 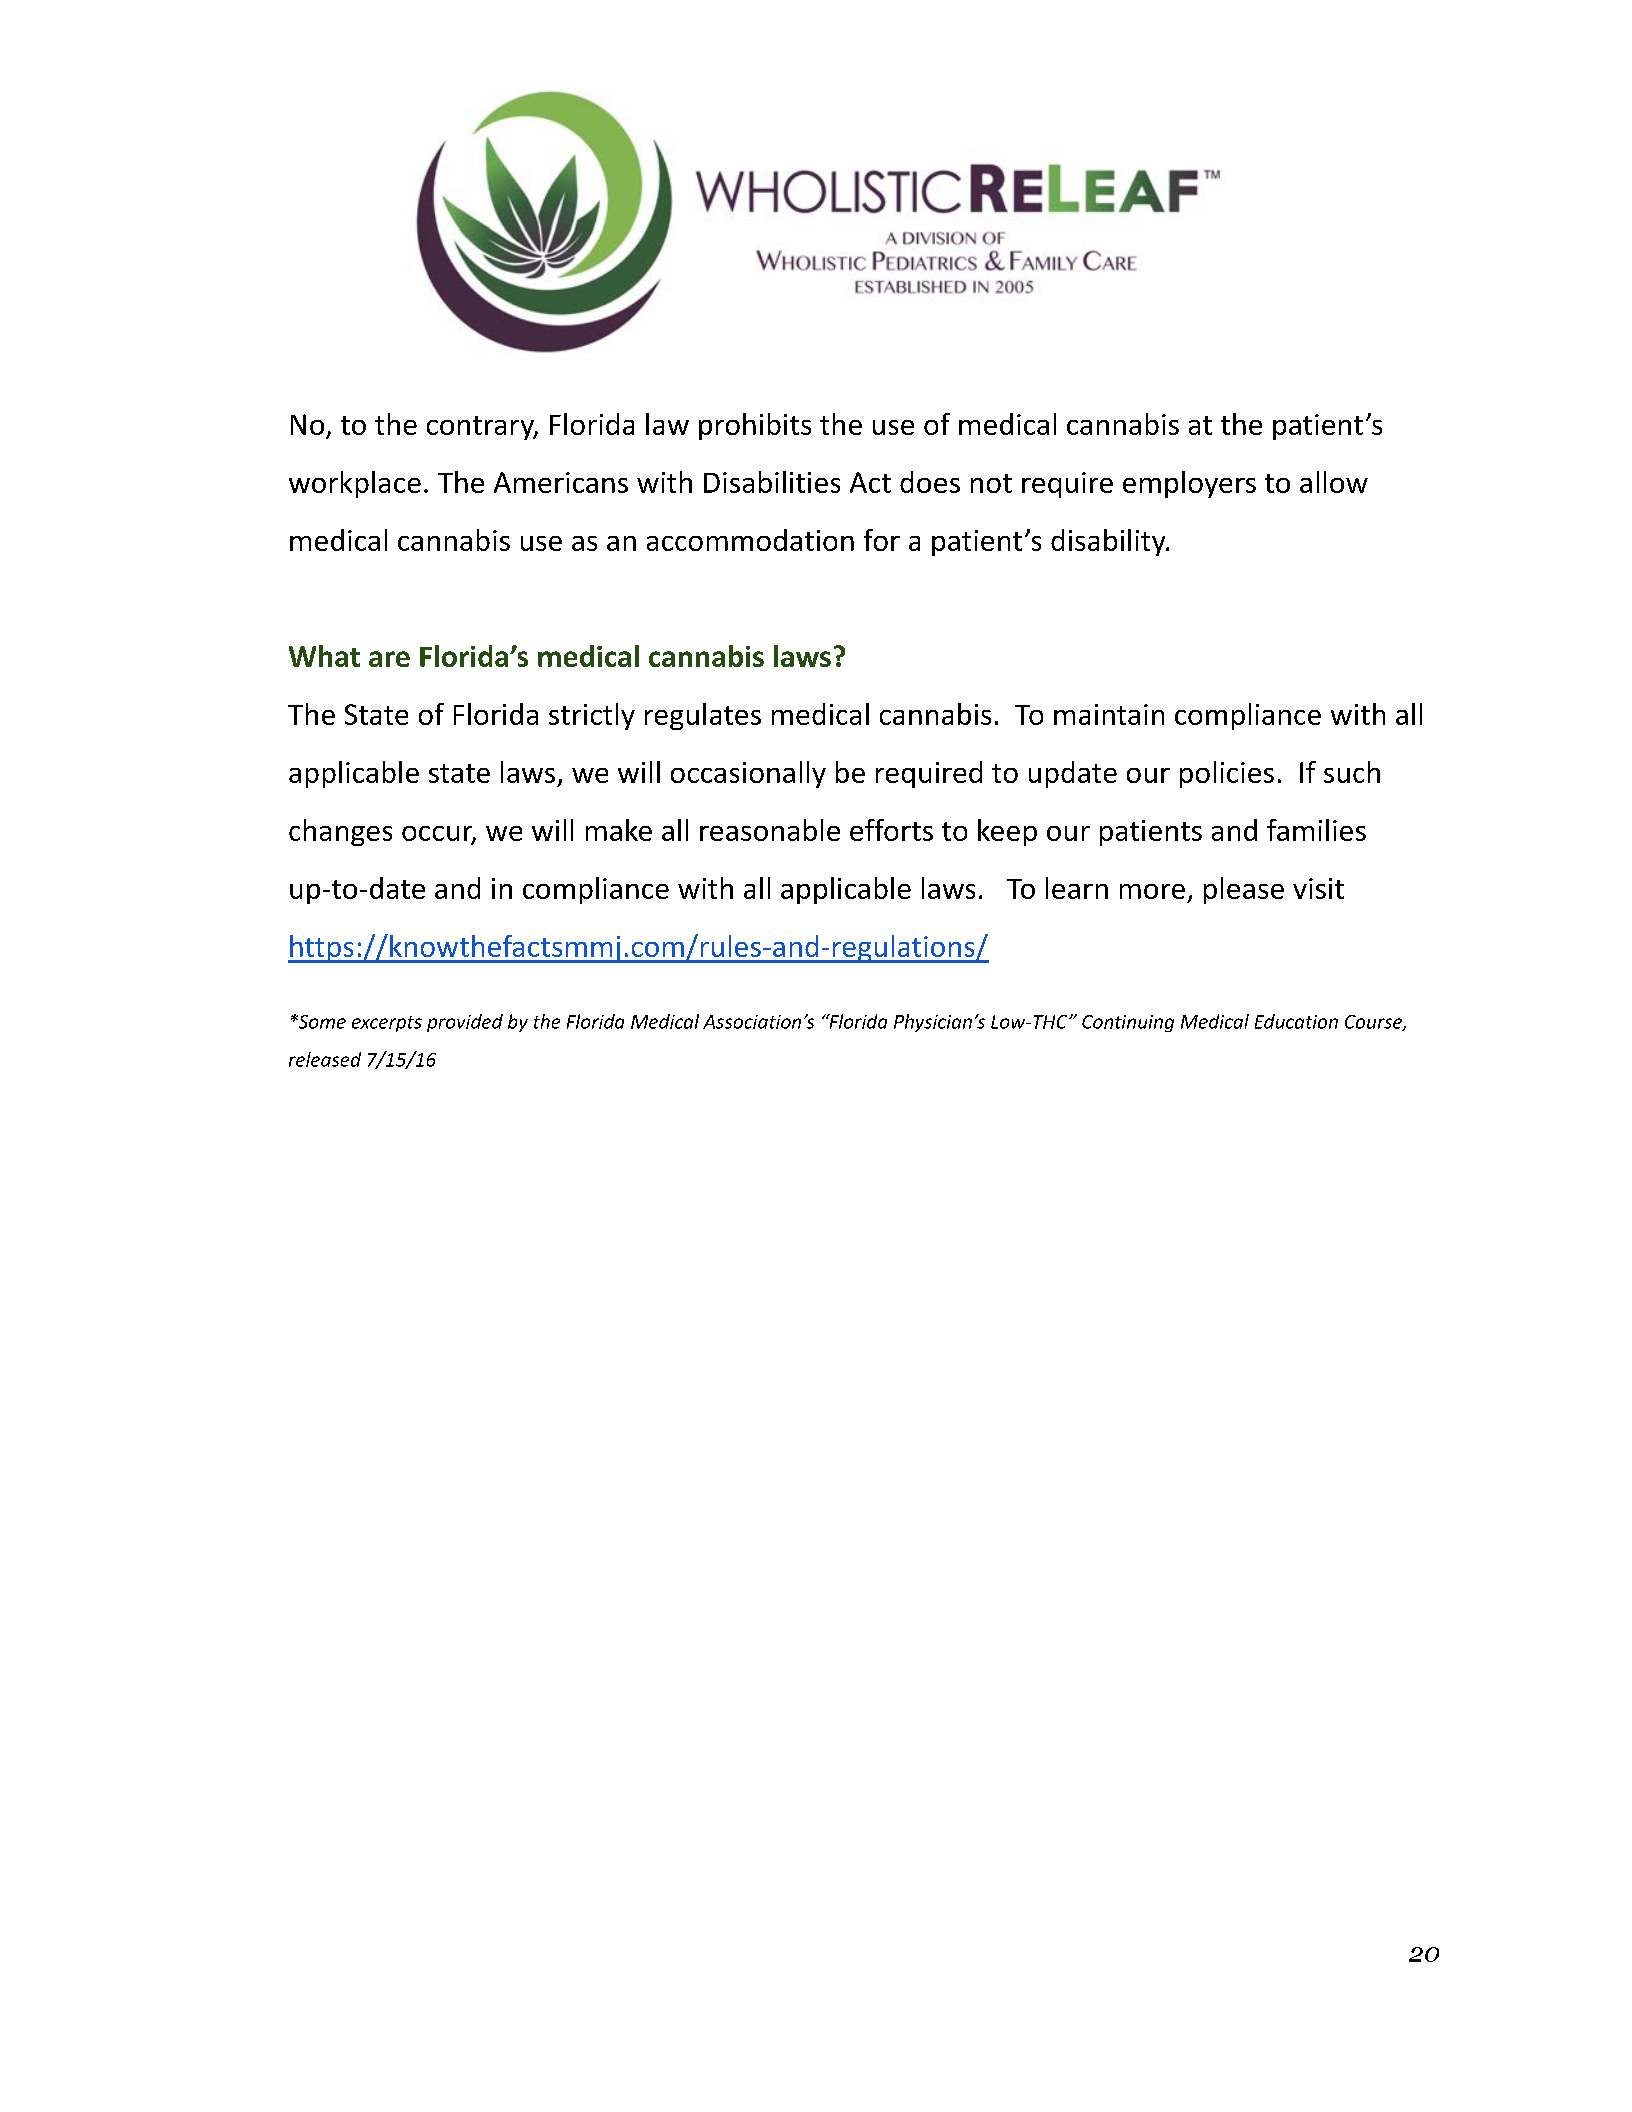 What do you see at coordinates (1189, 484) in the screenshot?
I see `employers` at bounding box center [1189, 484].
